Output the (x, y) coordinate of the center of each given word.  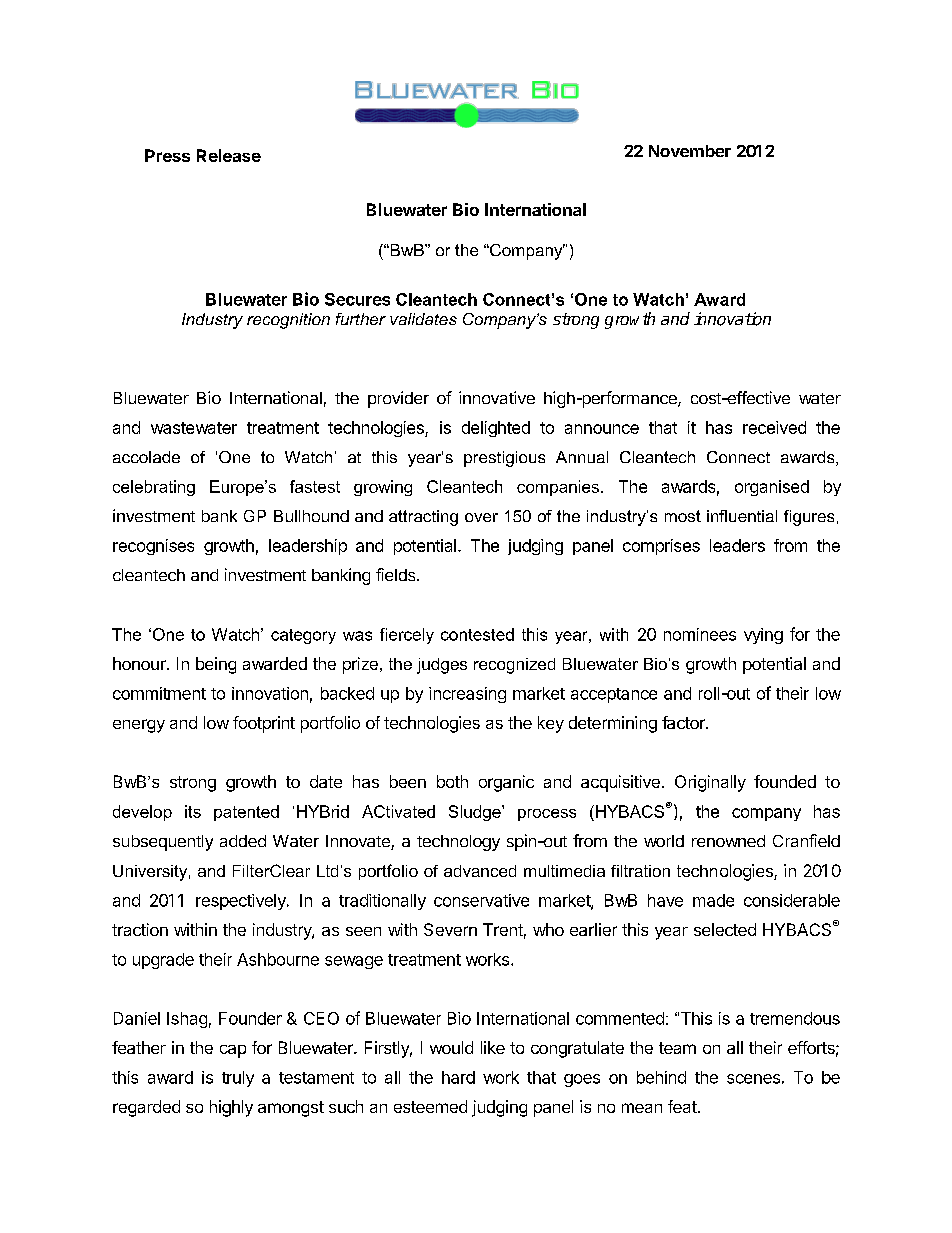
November (690, 151)
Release (229, 155)
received (774, 427)
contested (477, 634)
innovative (497, 397)
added (243, 841)
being (216, 665)
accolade (146, 457)
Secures (357, 299)
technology (458, 843)
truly (238, 1079)
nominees (700, 634)
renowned (728, 841)
